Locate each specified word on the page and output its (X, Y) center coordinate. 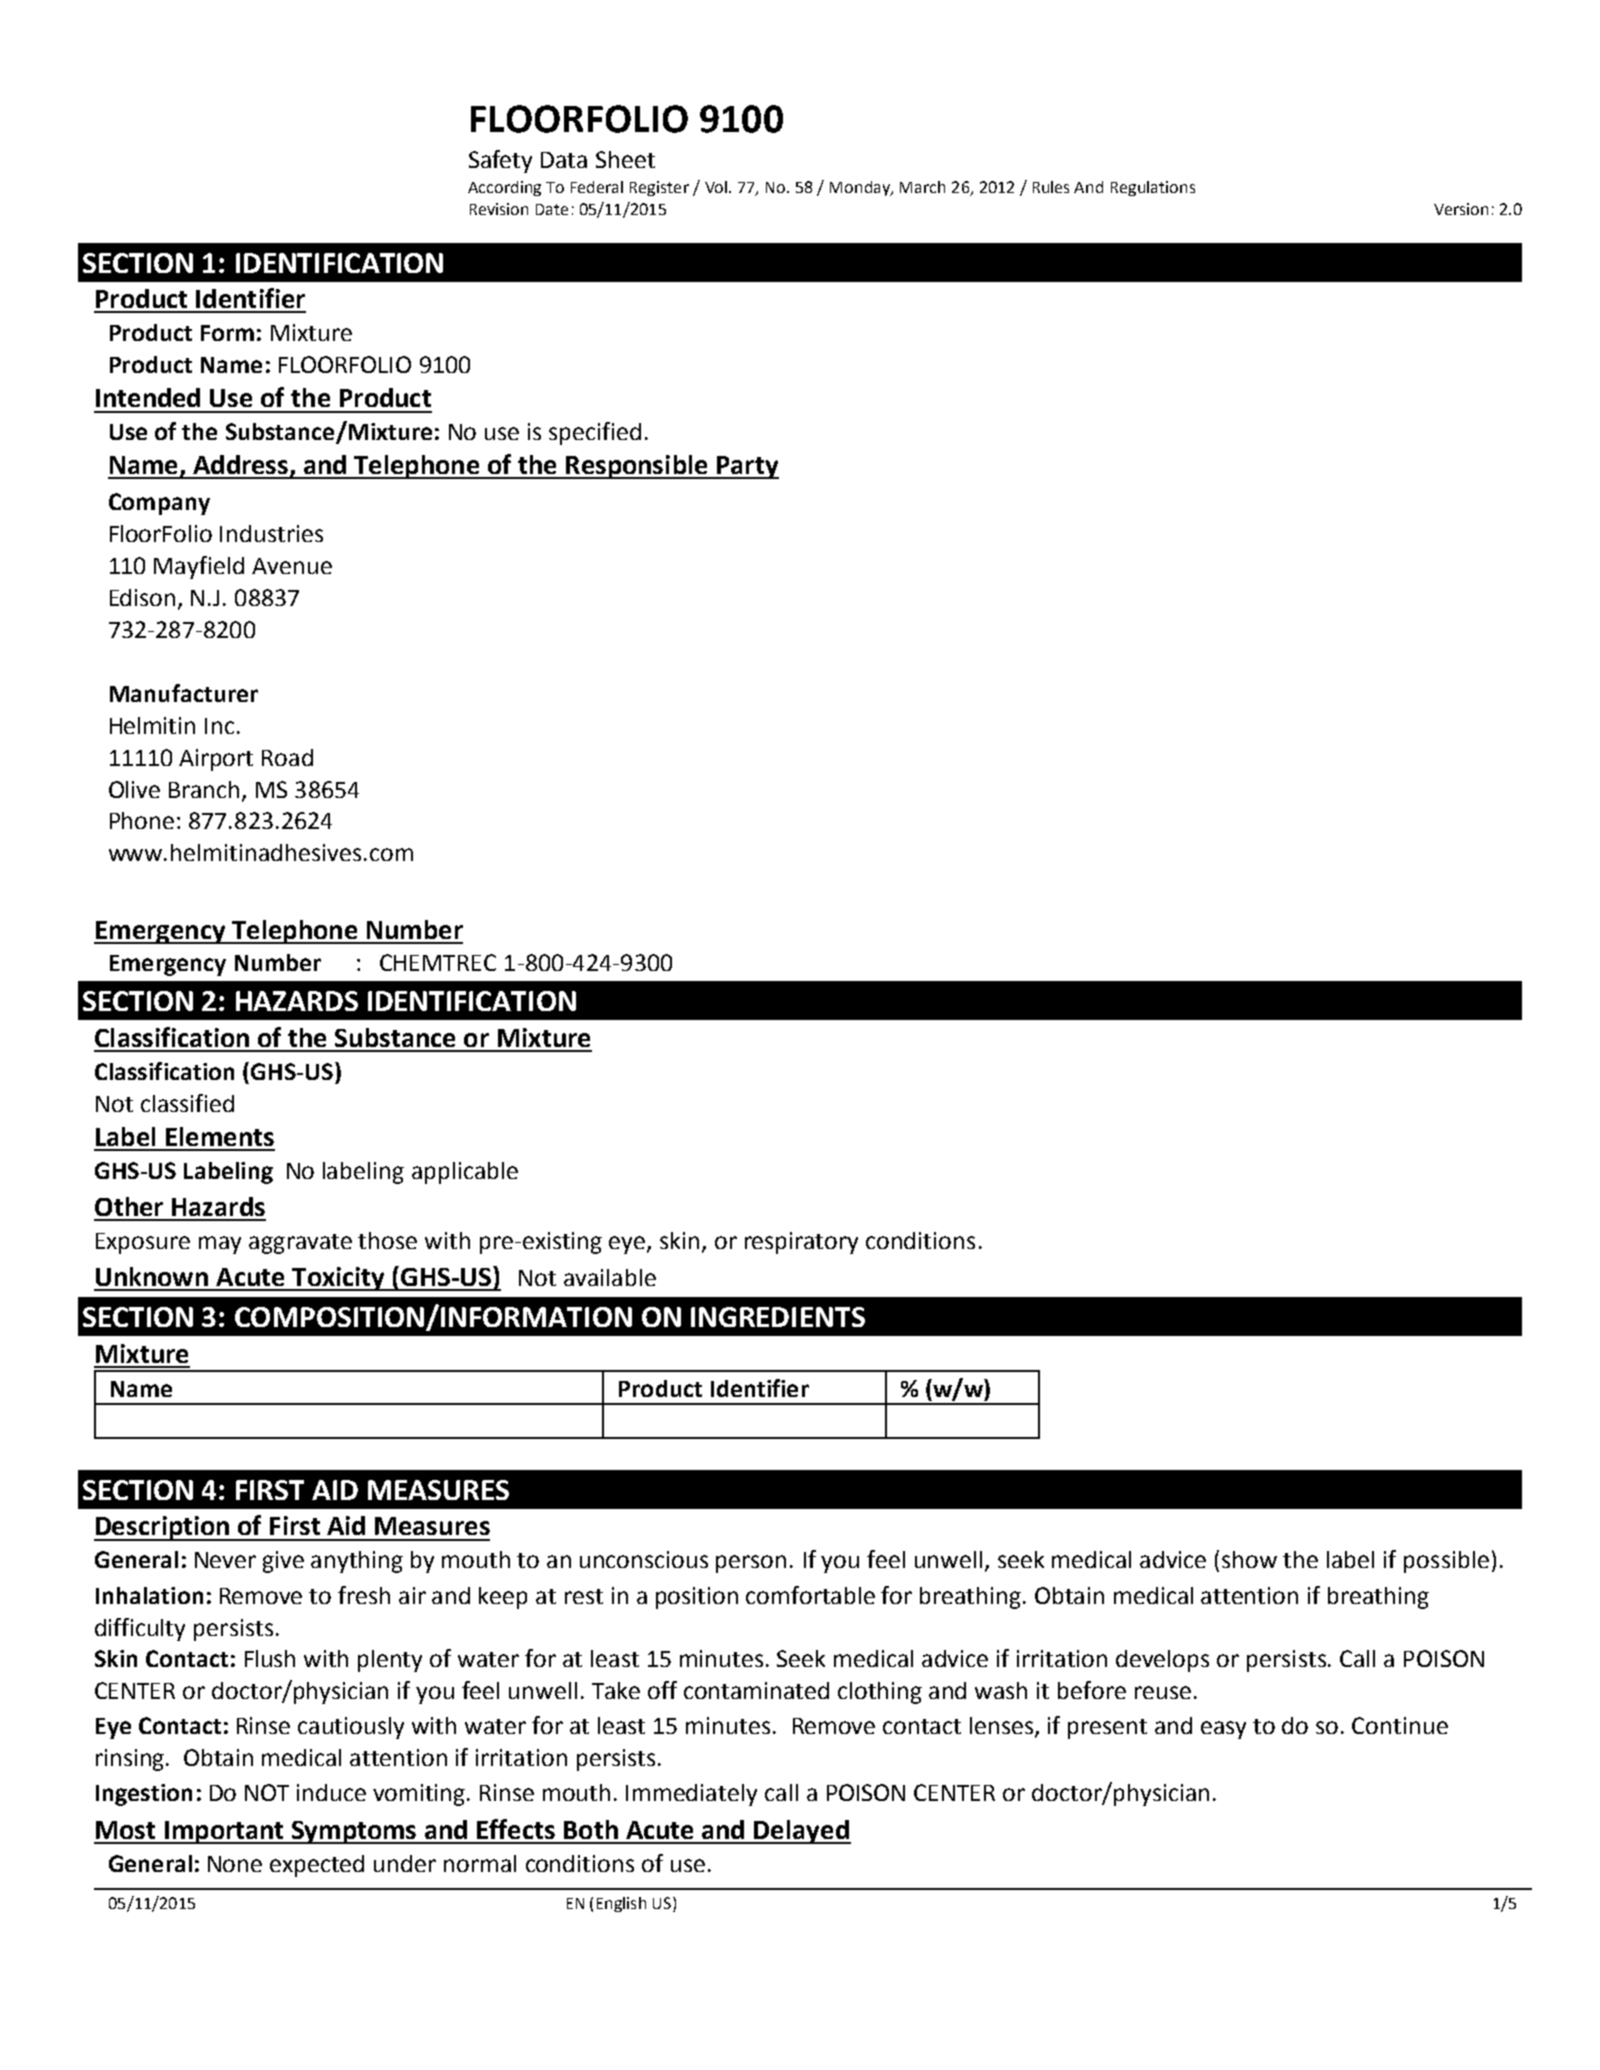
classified (187, 1103)
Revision (499, 209)
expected (317, 1866)
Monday (861, 188)
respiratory (801, 1243)
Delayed (801, 1832)
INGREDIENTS (778, 1317)
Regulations (1153, 188)
